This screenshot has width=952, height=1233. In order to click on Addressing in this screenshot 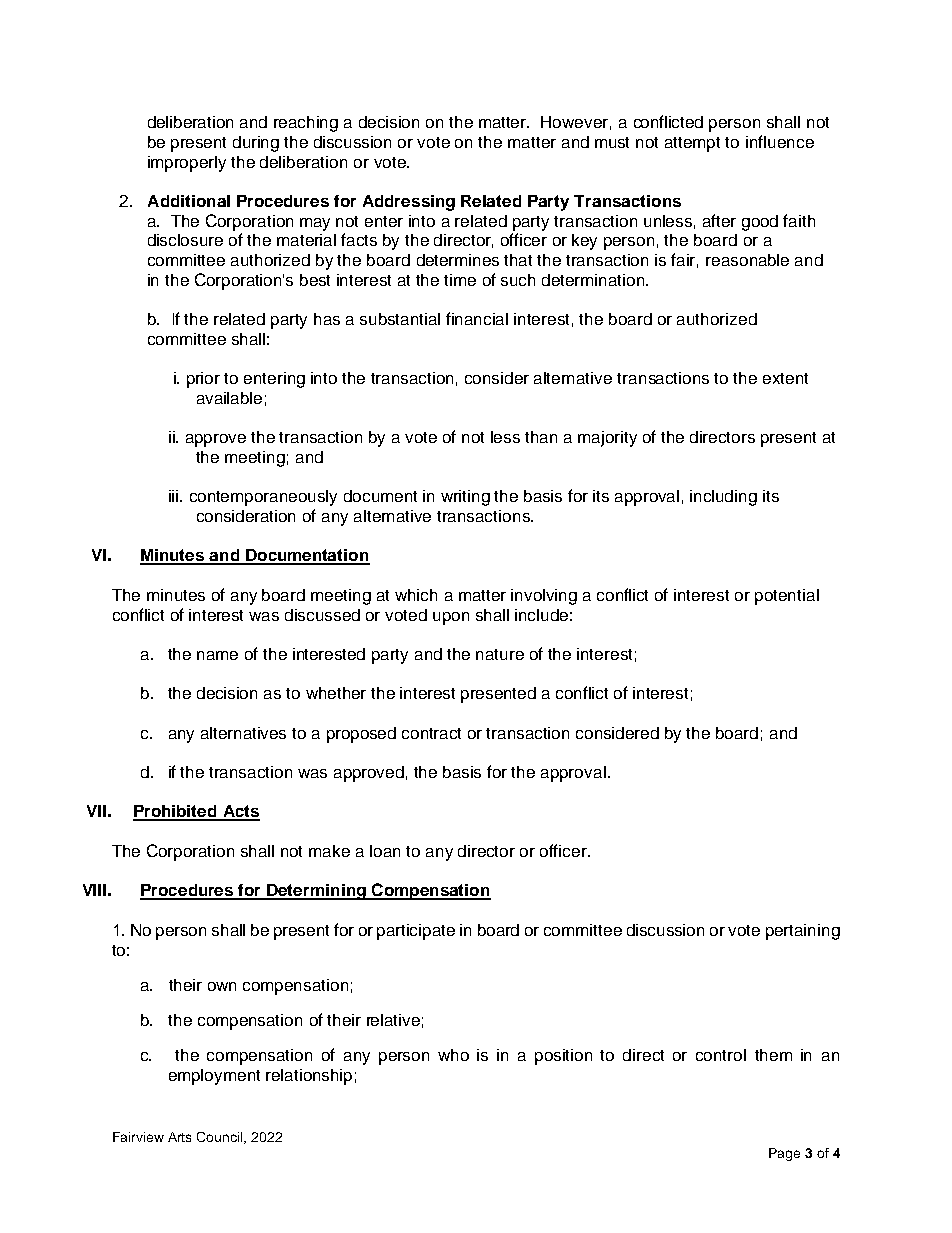, I will do `click(409, 203)`.
